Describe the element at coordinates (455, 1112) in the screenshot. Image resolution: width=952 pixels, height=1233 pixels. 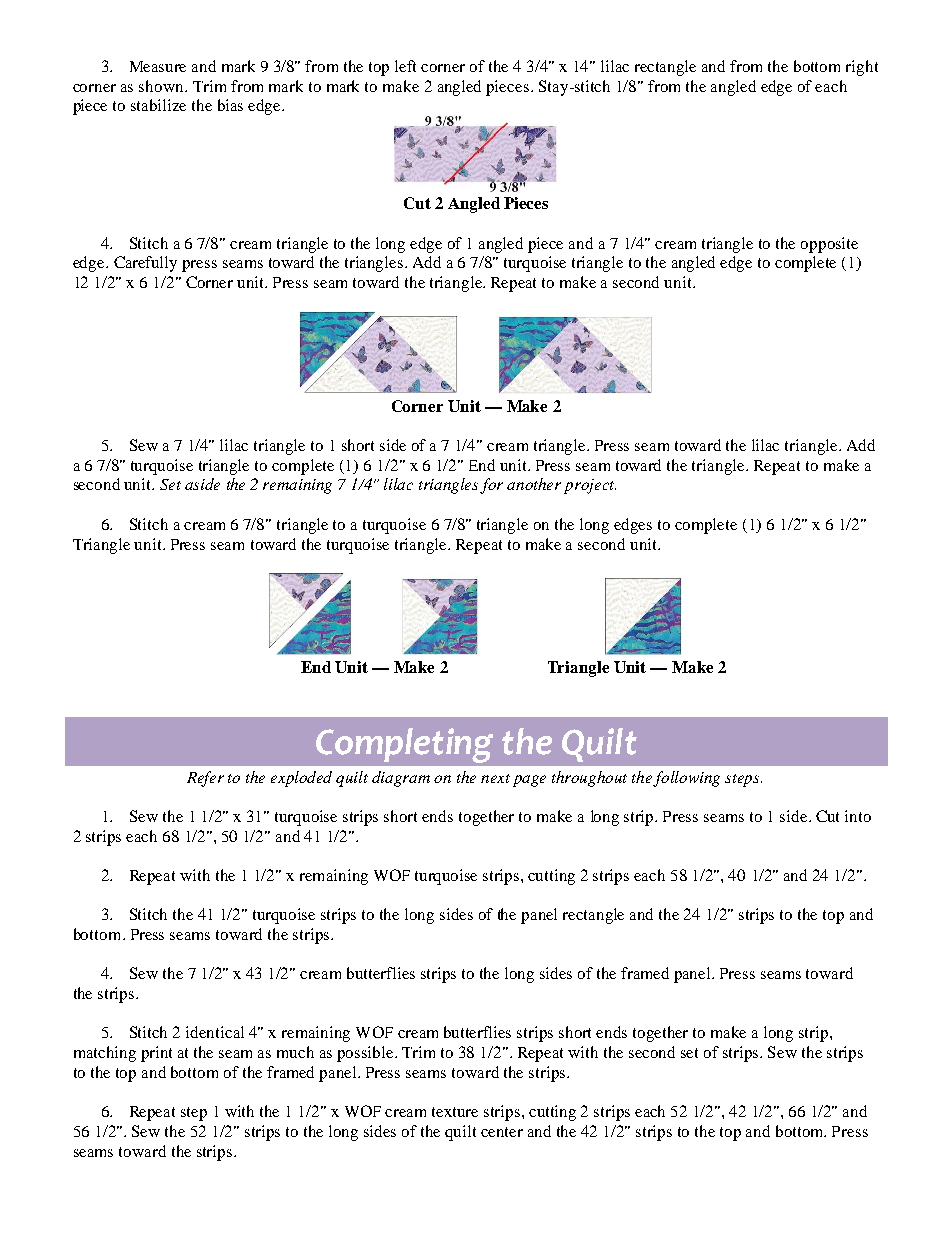
I see `texture` at that location.
